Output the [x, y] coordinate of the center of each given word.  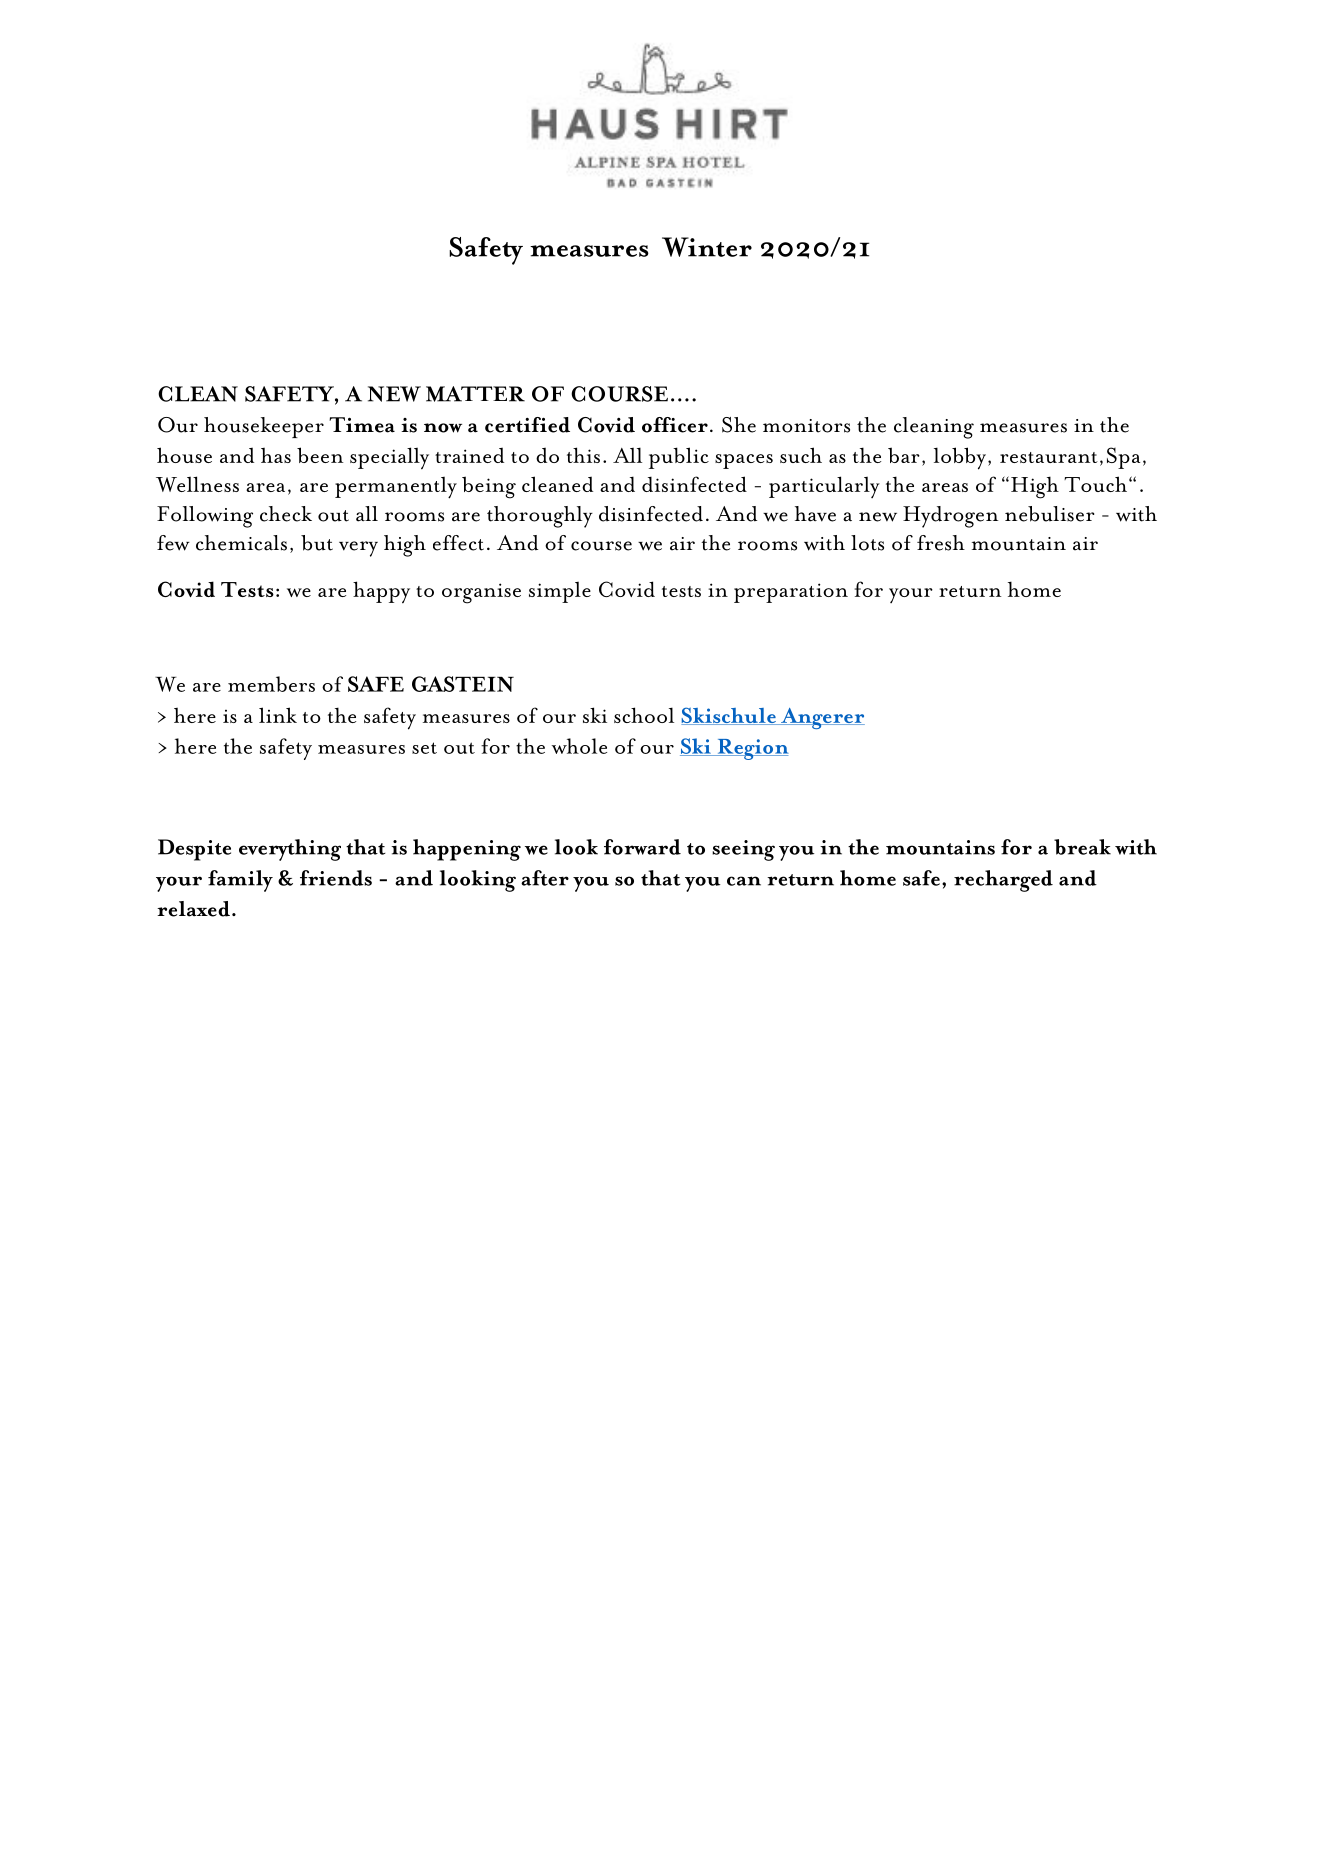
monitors [806, 426]
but [317, 543]
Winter [707, 247]
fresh [941, 543]
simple [560, 592]
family [240, 881]
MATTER [475, 394]
